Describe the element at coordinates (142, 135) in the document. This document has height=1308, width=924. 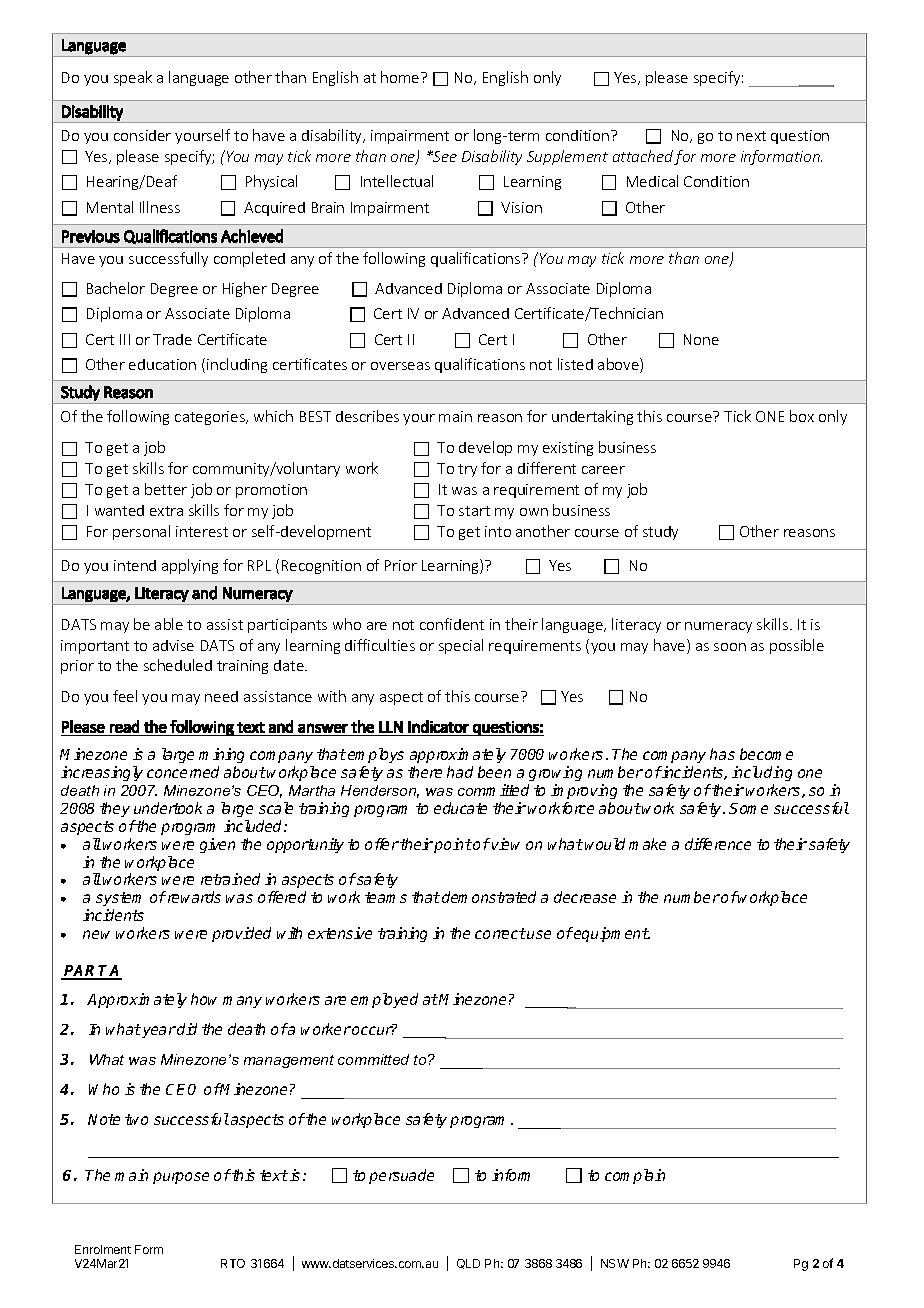
I see `consider` at that location.
